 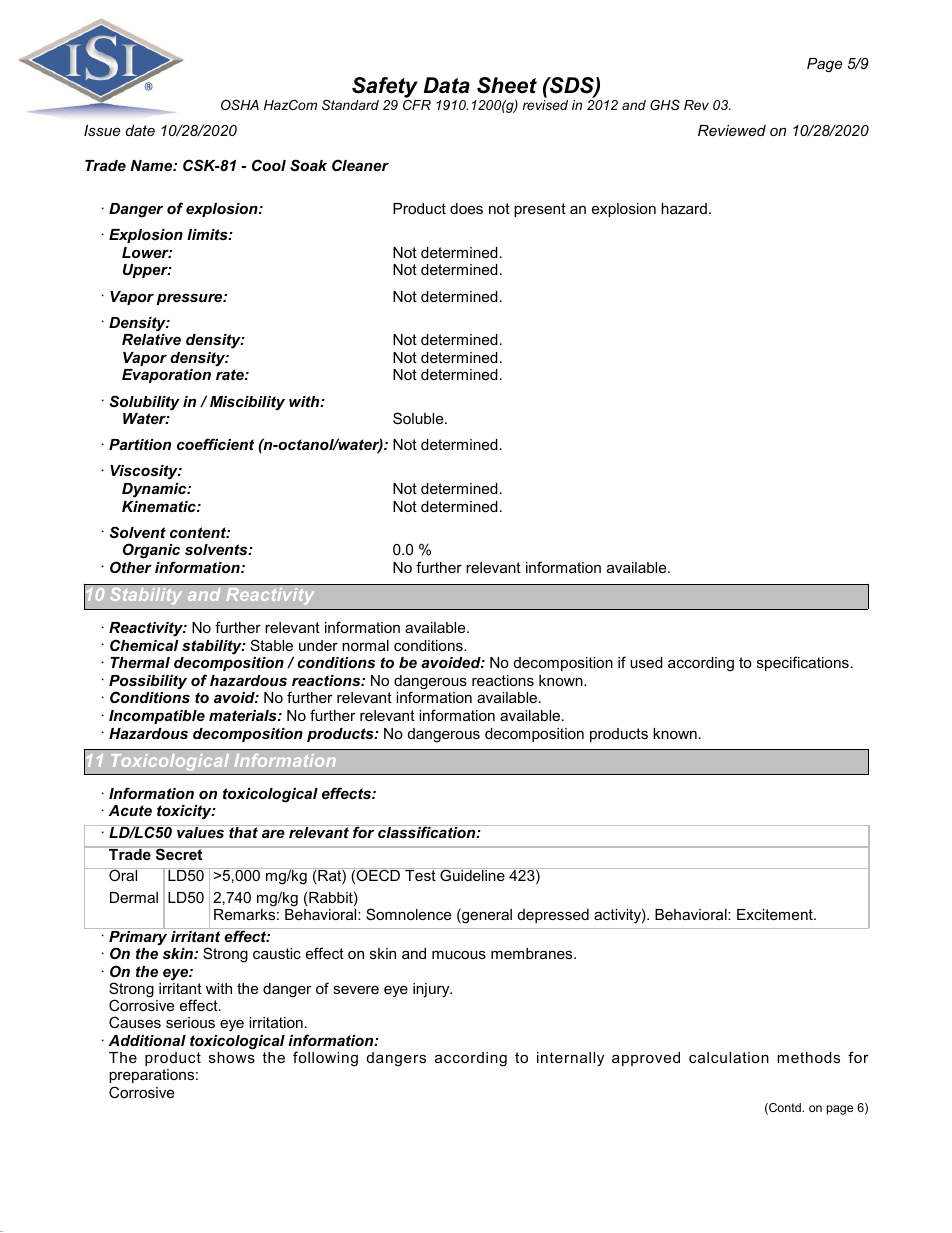 I want to click on Guideline, so click(x=472, y=874).
